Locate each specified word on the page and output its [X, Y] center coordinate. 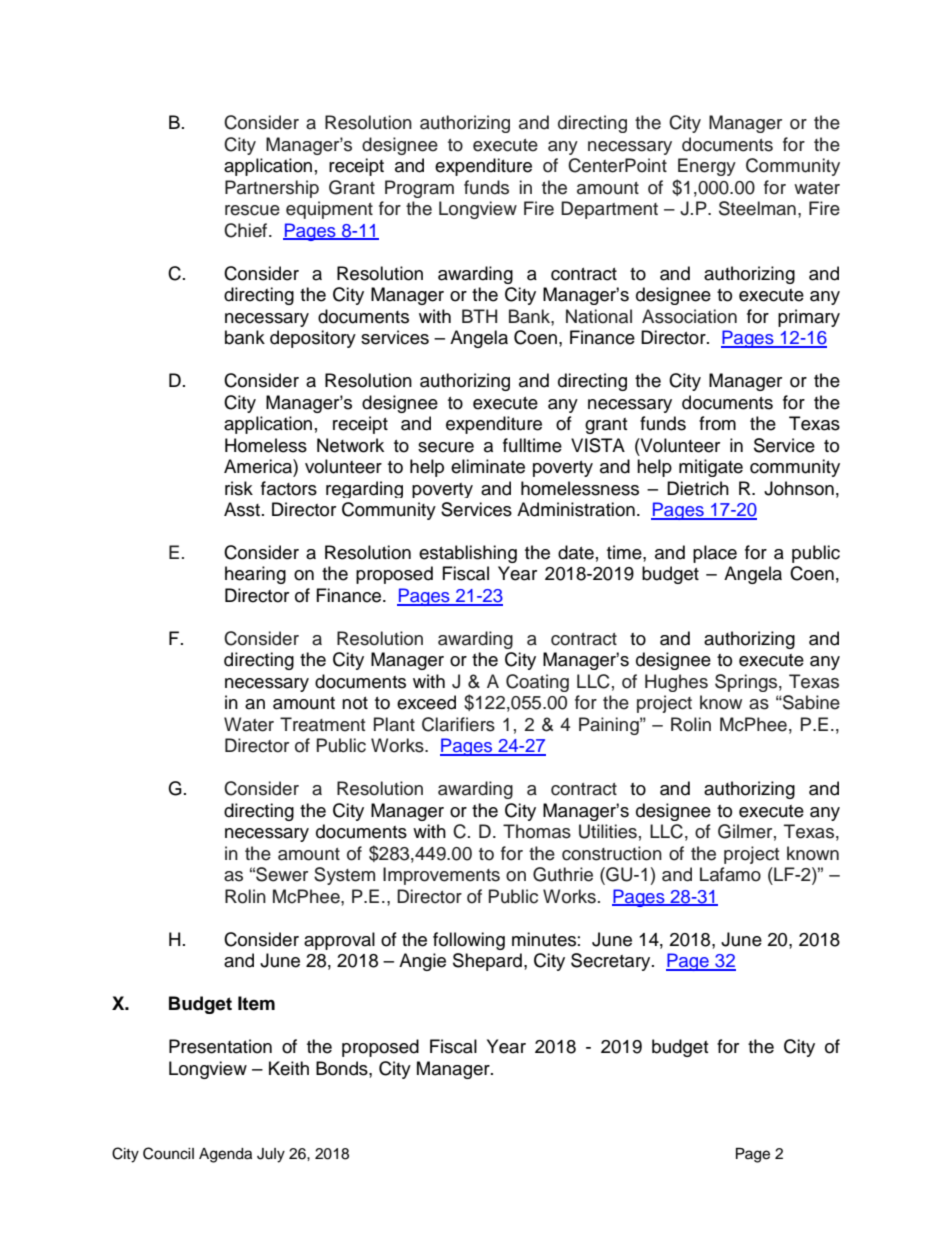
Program [419, 189]
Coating [537, 683]
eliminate [488, 466]
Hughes [676, 683]
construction [612, 853]
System [344, 876]
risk [239, 488]
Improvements [441, 876]
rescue [252, 210]
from [717, 423]
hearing [255, 575]
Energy [707, 167]
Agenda [225, 1155]
